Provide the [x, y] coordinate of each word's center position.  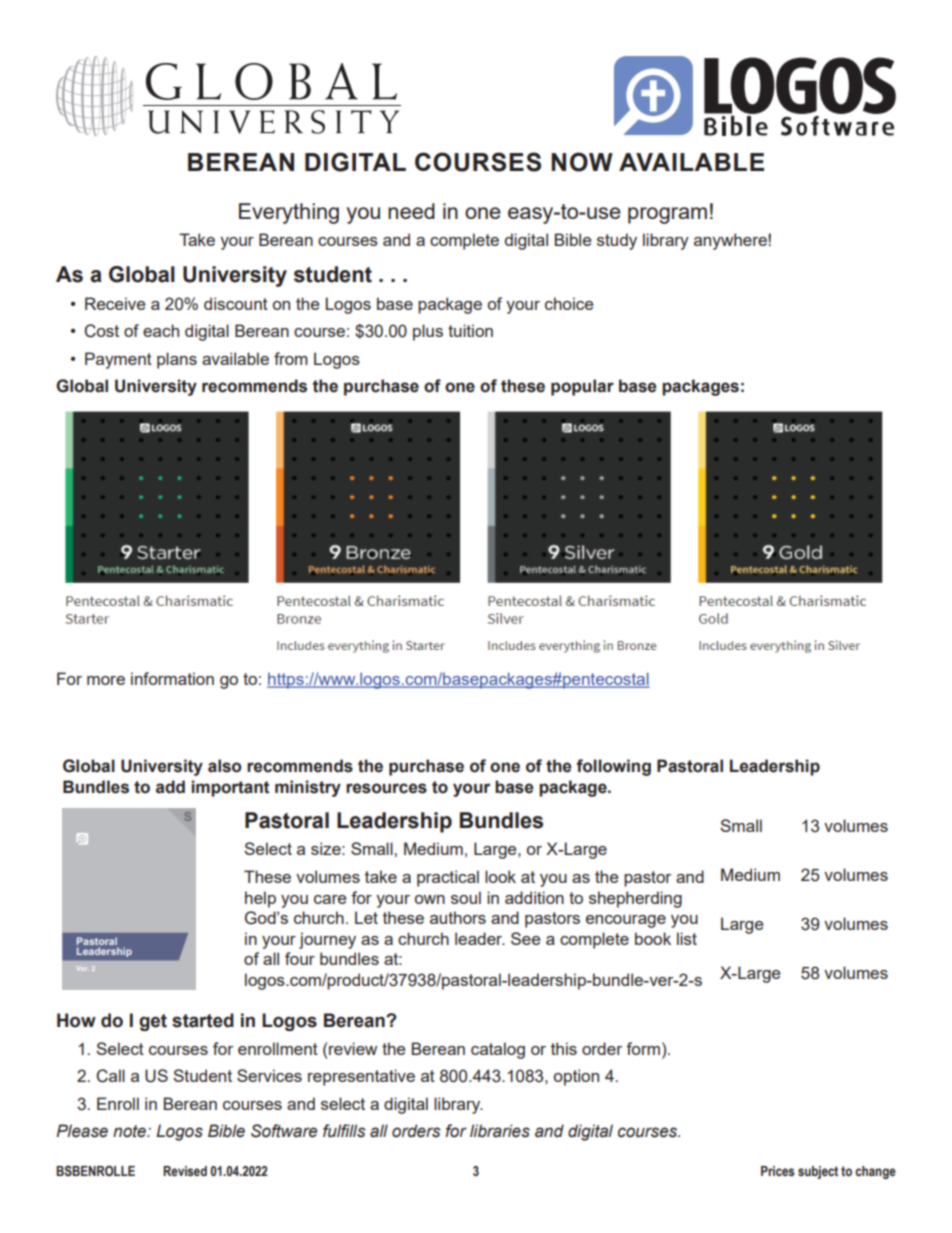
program [667, 215]
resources [386, 788]
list [687, 938]
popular [582, 387]
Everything [289, 213]
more [106, 680]
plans [177, 360]
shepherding [635, 899]
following [613, 767]
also [225, 766]
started [203, 1020]
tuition [470, 330]
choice [569, 303]
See [525, 938]
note [131, 1131]
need [411, 211]
